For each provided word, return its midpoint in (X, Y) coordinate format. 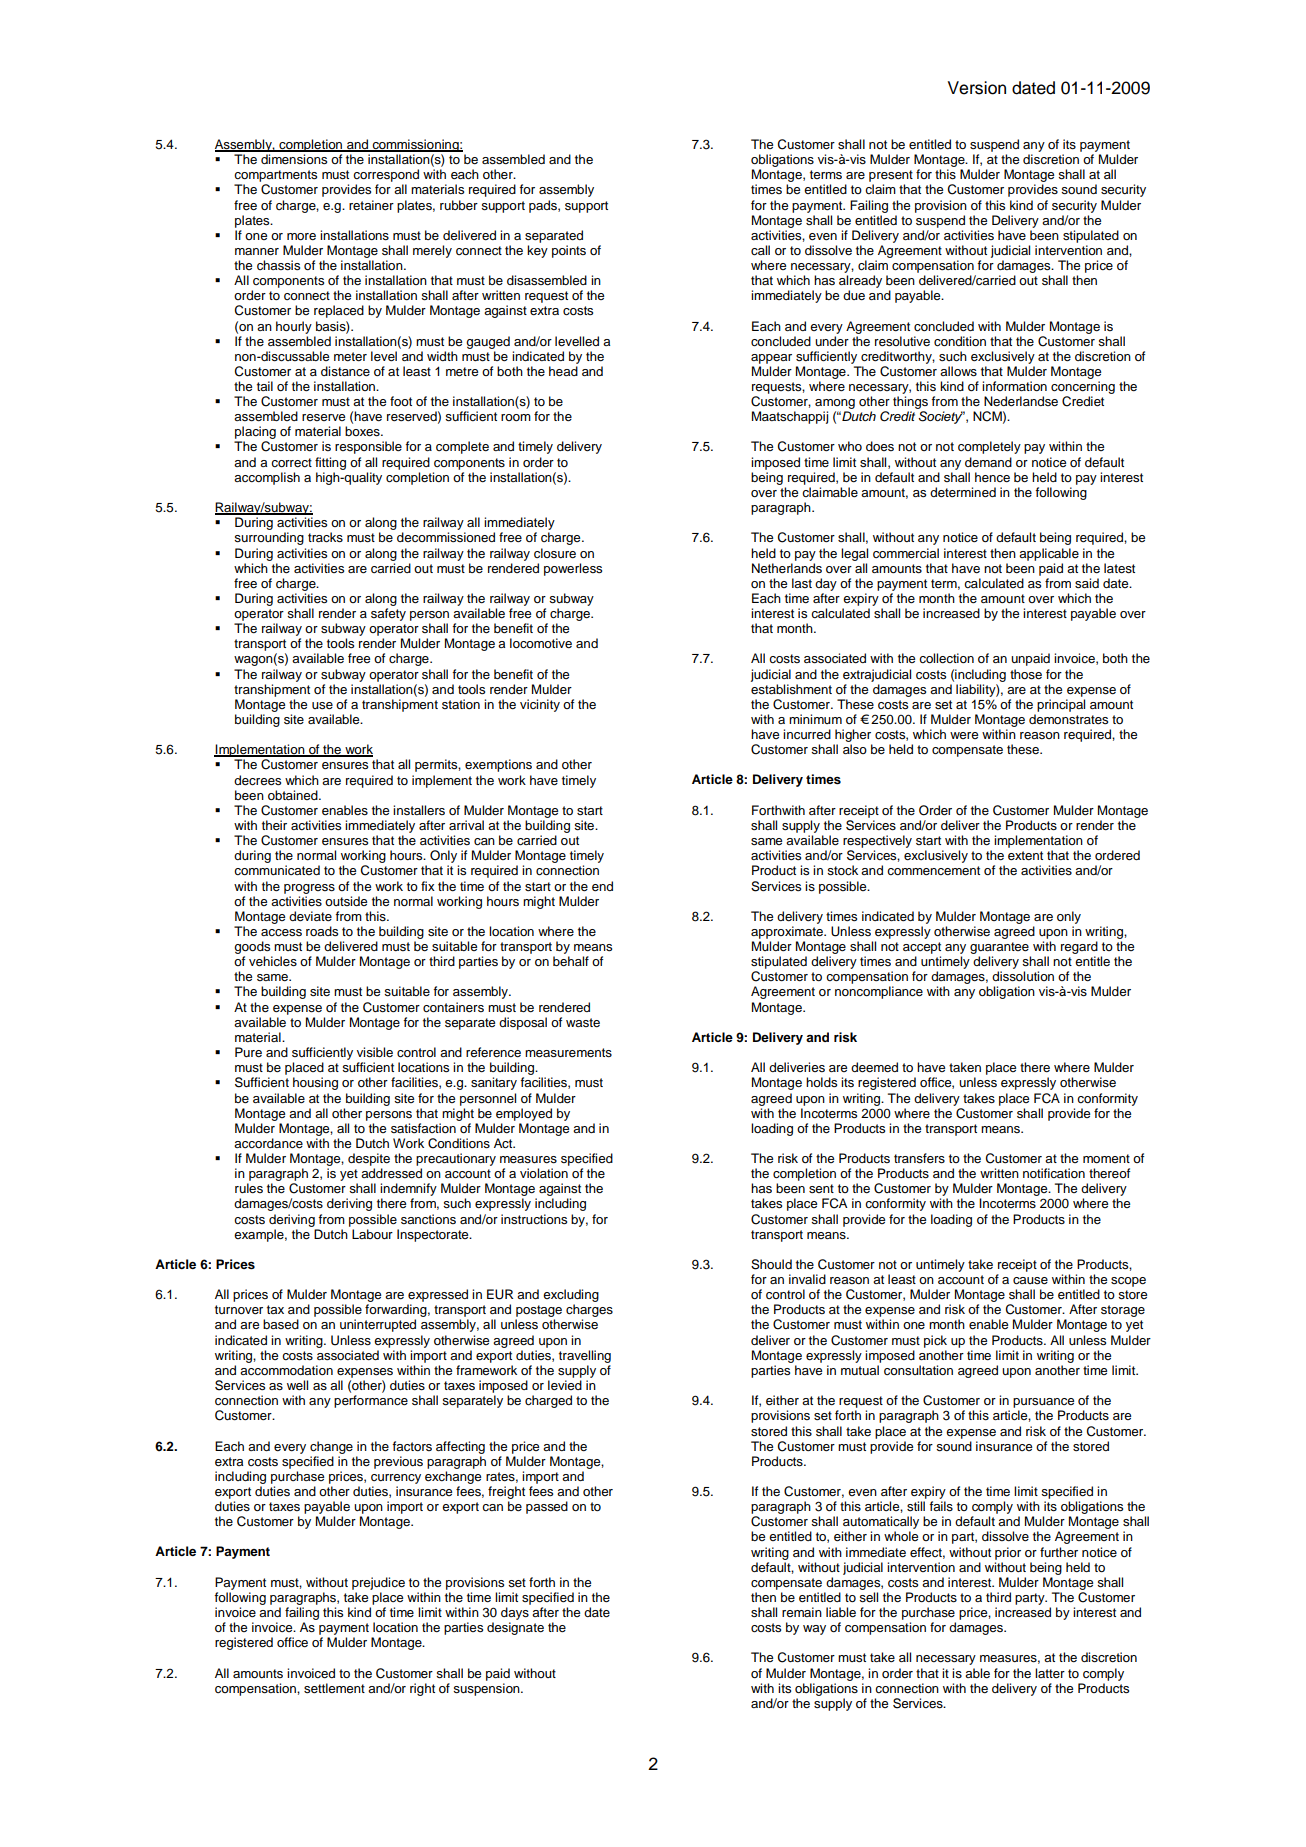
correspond (386, 175)
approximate (788, 932)
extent (1025, 855)
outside (346, 901)
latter (1050, 1673)
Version (977, 88)
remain (802, 1612)
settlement (334, 1688)
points (569, 251)
